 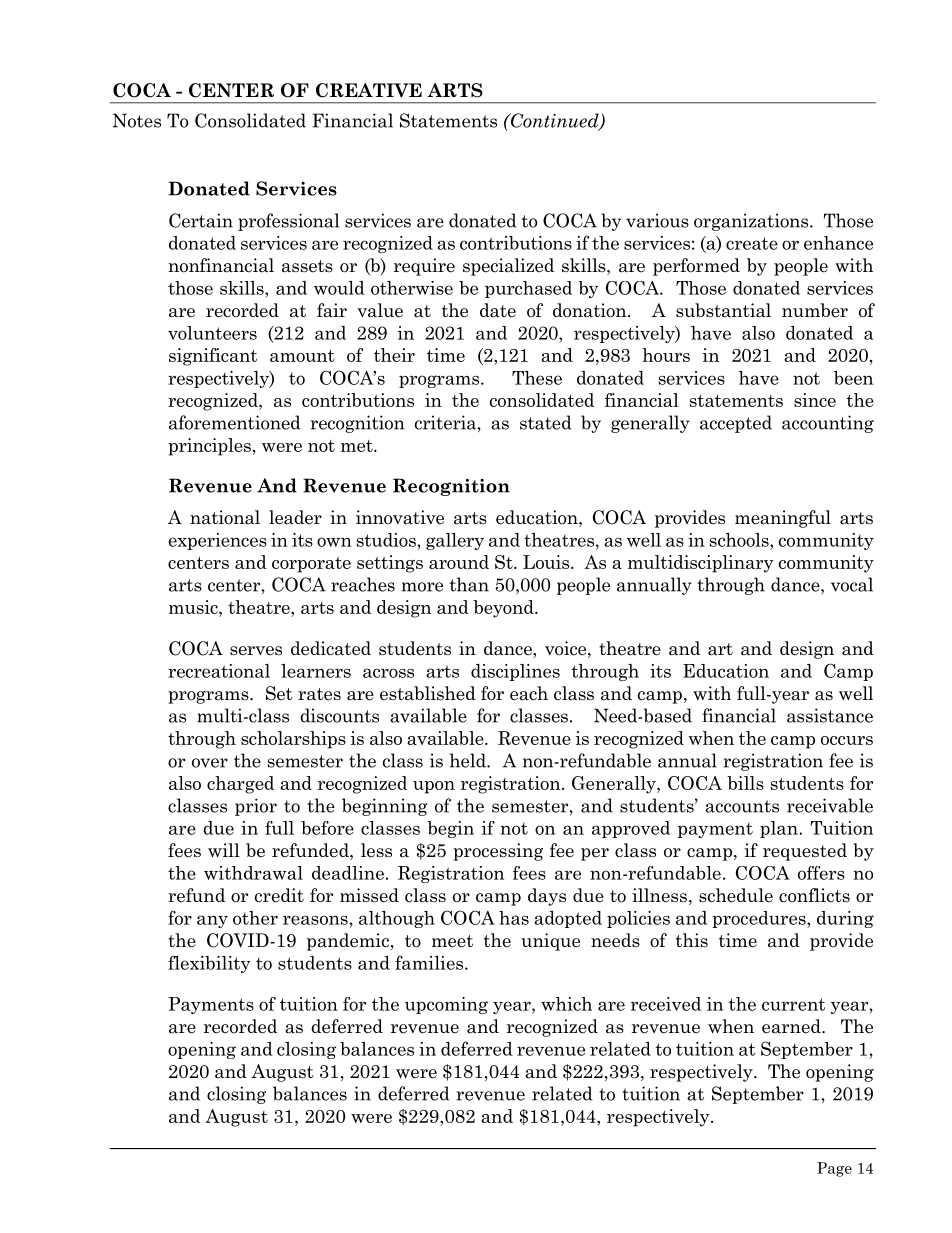 I want to click on processing, so click(x=498, y=852).
